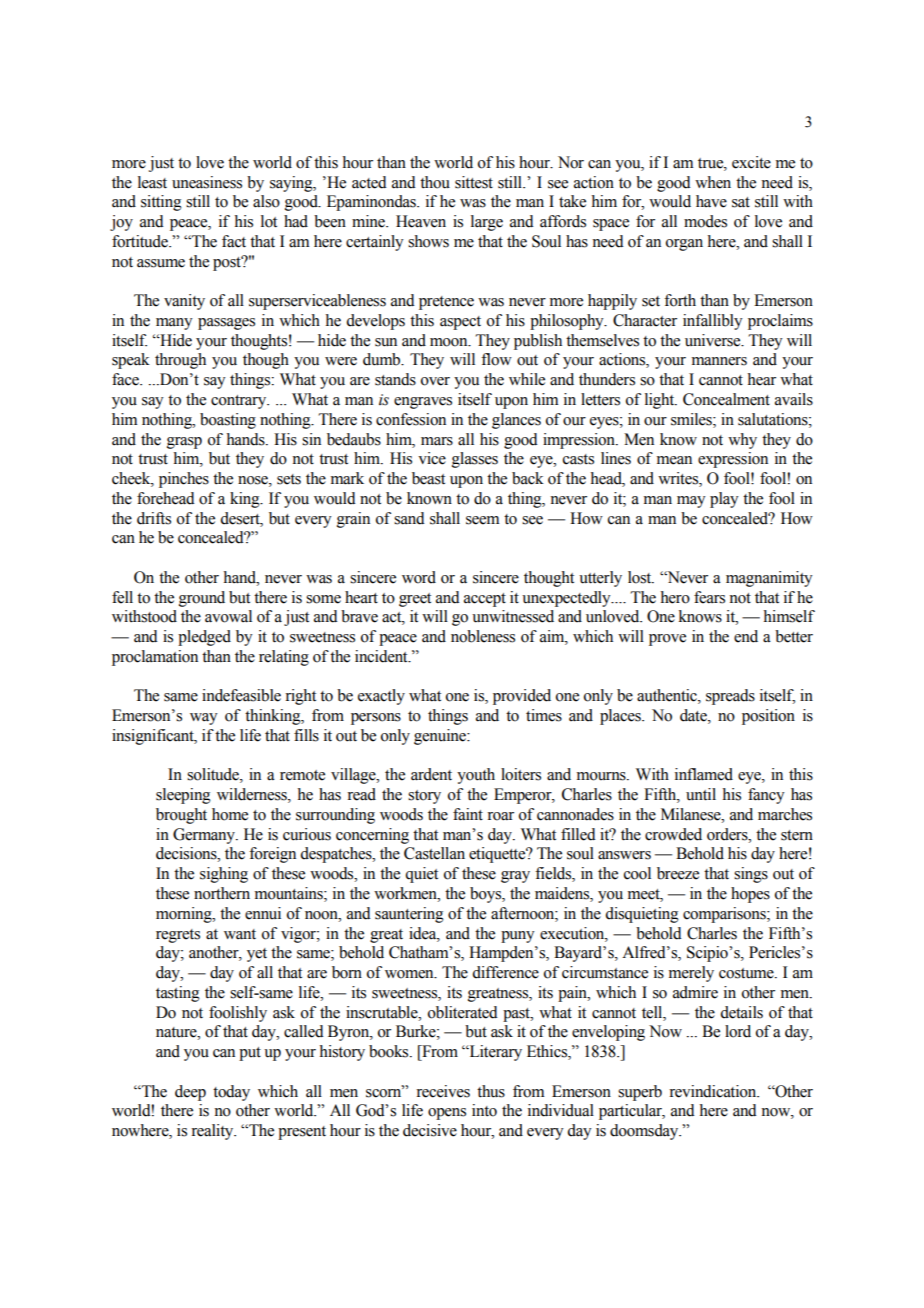 This screenshot has width=924, height=1308. What do you see at coordinates (190, 1093) in the screenshot?
I see `deep` at bounding box center [190, 1093].
